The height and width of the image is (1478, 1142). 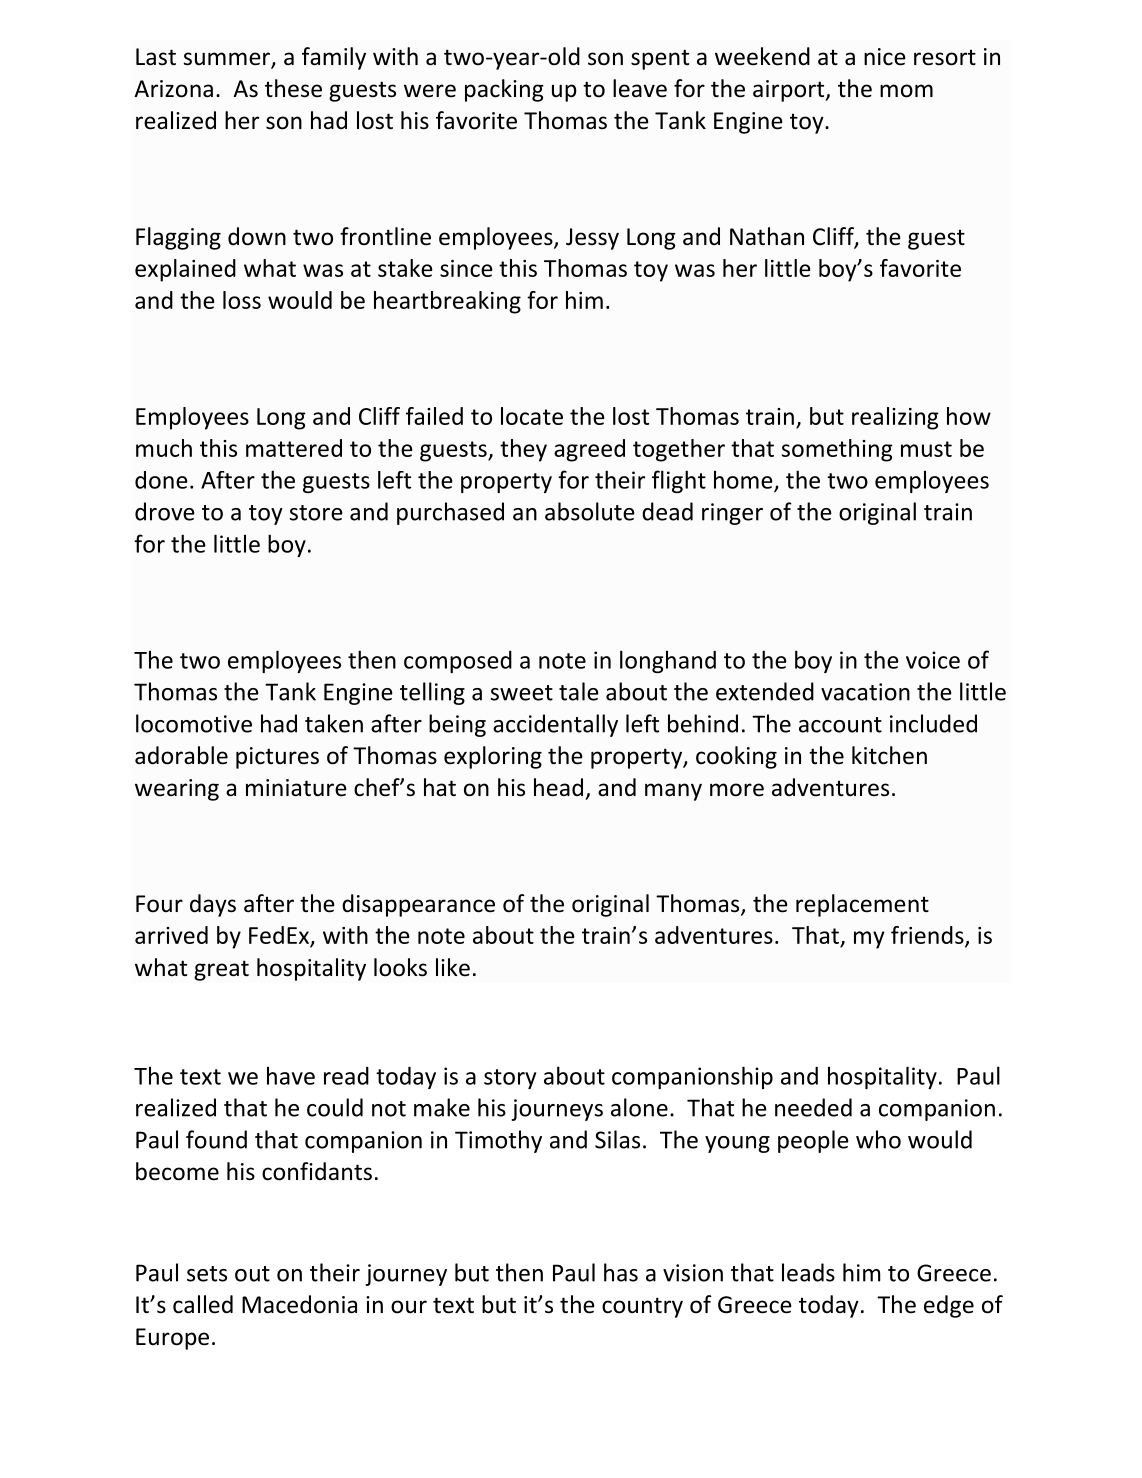 I want to click on Macedonia, so click(x=299, y=1304).
